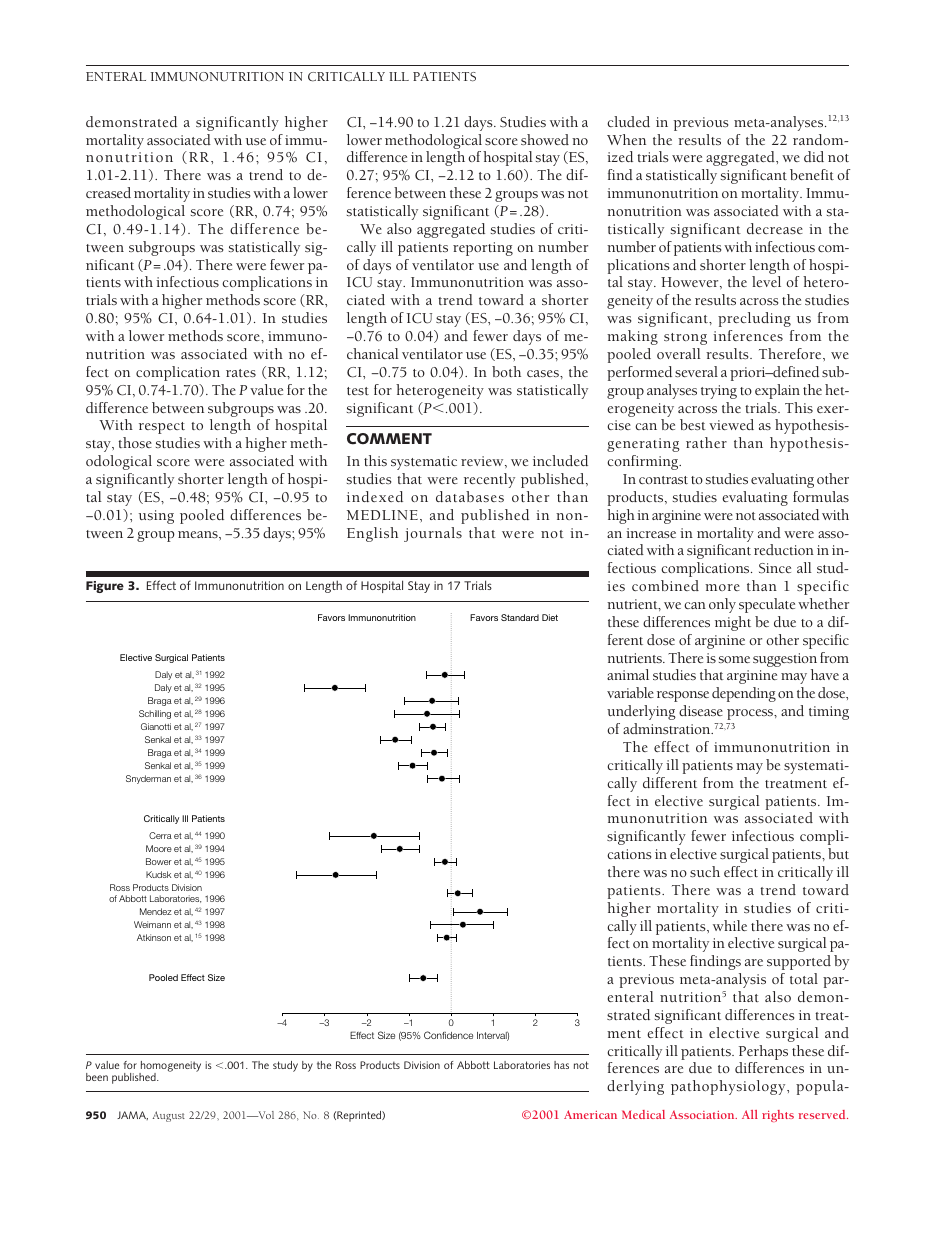 Image resolution: width=952 pixels, height=1233 pixels. What do you see at coordinates (733, 623) in the page?
I see `might` at bounding box center [733, 623].
